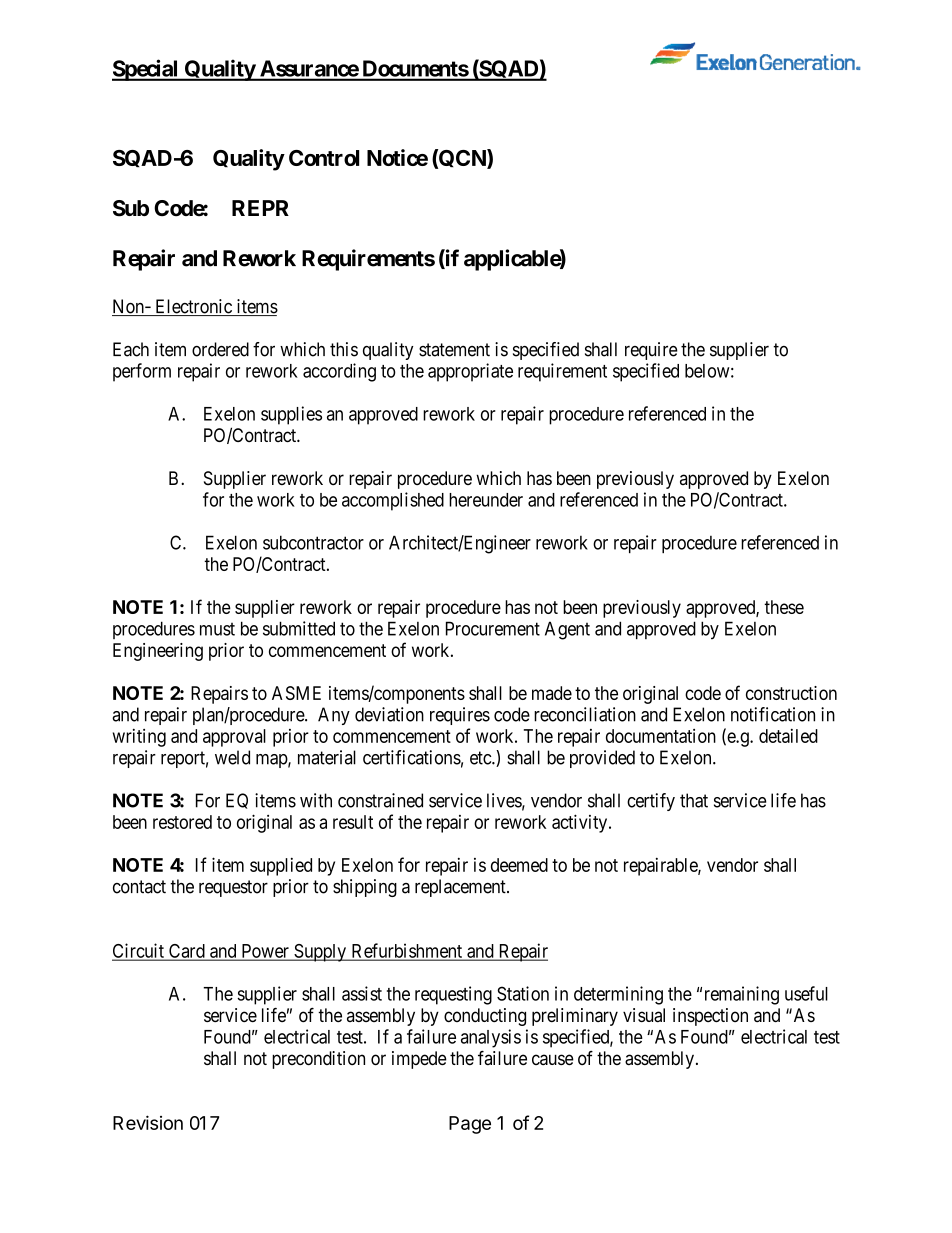  Describe the element at coordinates (146, 70) in the screenshot. I see `Special` at that location.
